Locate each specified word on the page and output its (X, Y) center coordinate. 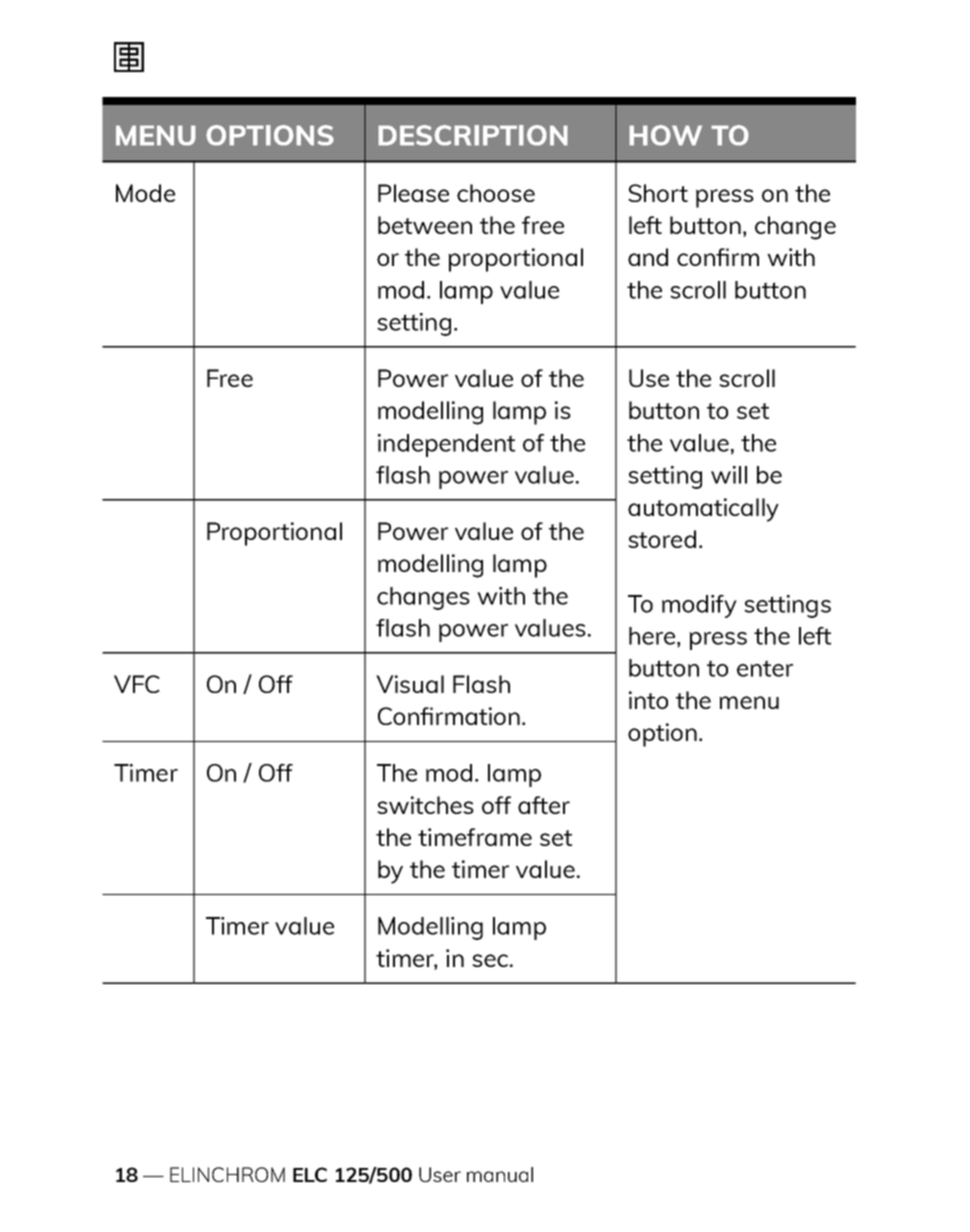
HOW (665, 135)
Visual (410, 684)
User (440, 1174)
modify (699, 606)
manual (500, 1174)
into (648, 700)
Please (413, 193)
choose (496, 193)
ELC (310, 1174)
